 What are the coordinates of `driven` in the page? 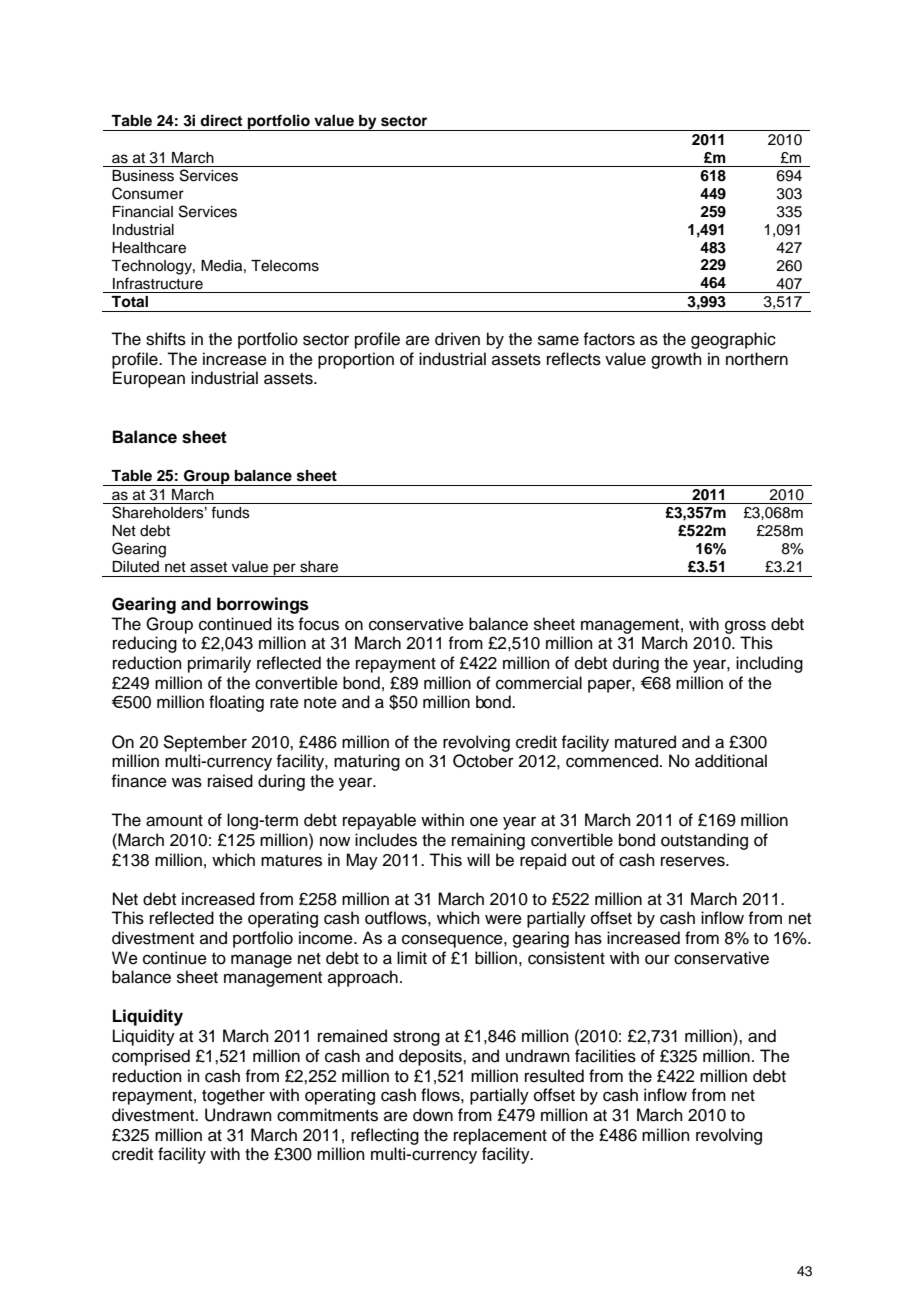 It's located at (457, 339).
